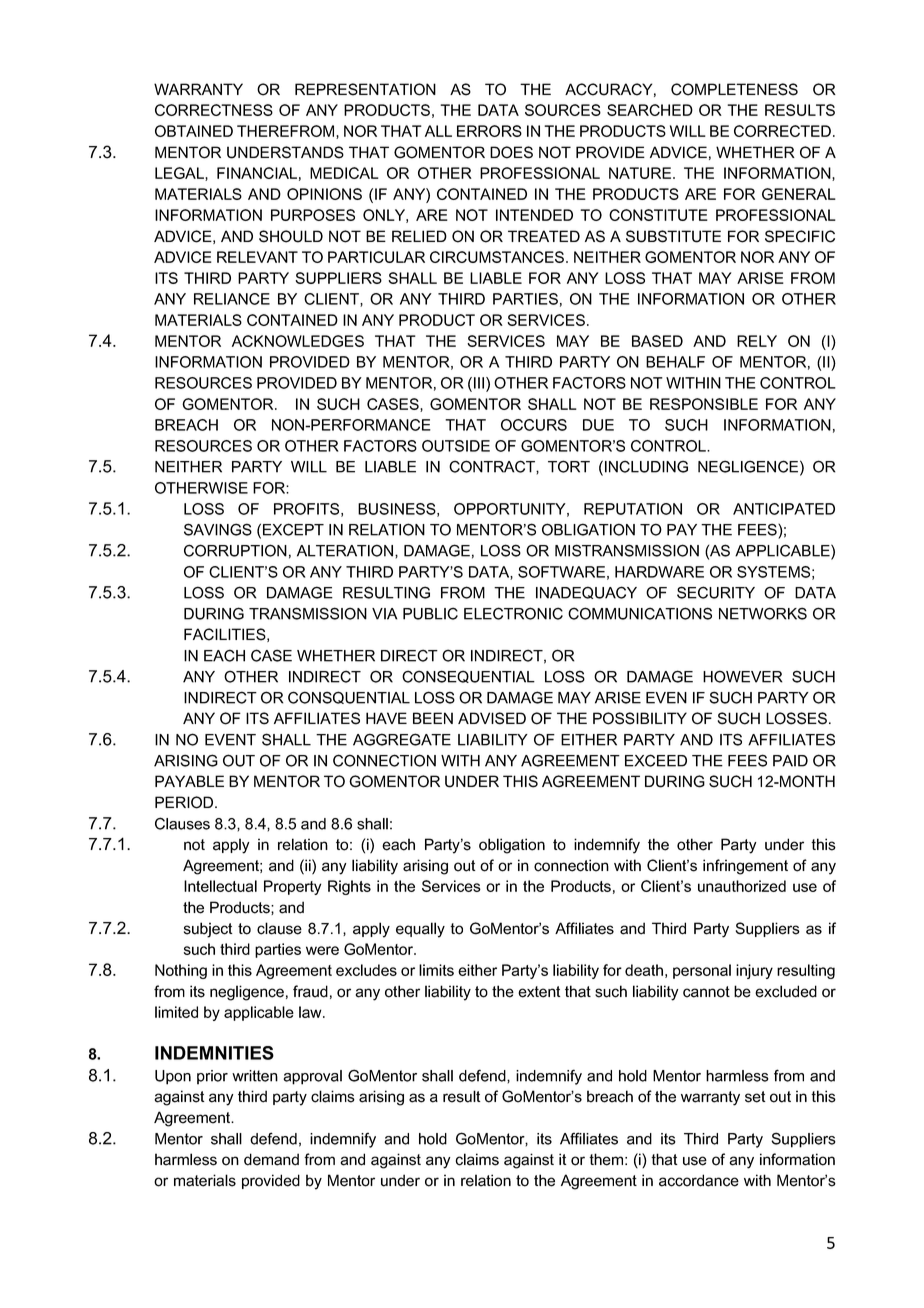 This page has width=924, height=1308. Describe the element at coordinates (456, 446) in the page. I see `OUTSIDE` at that location.
